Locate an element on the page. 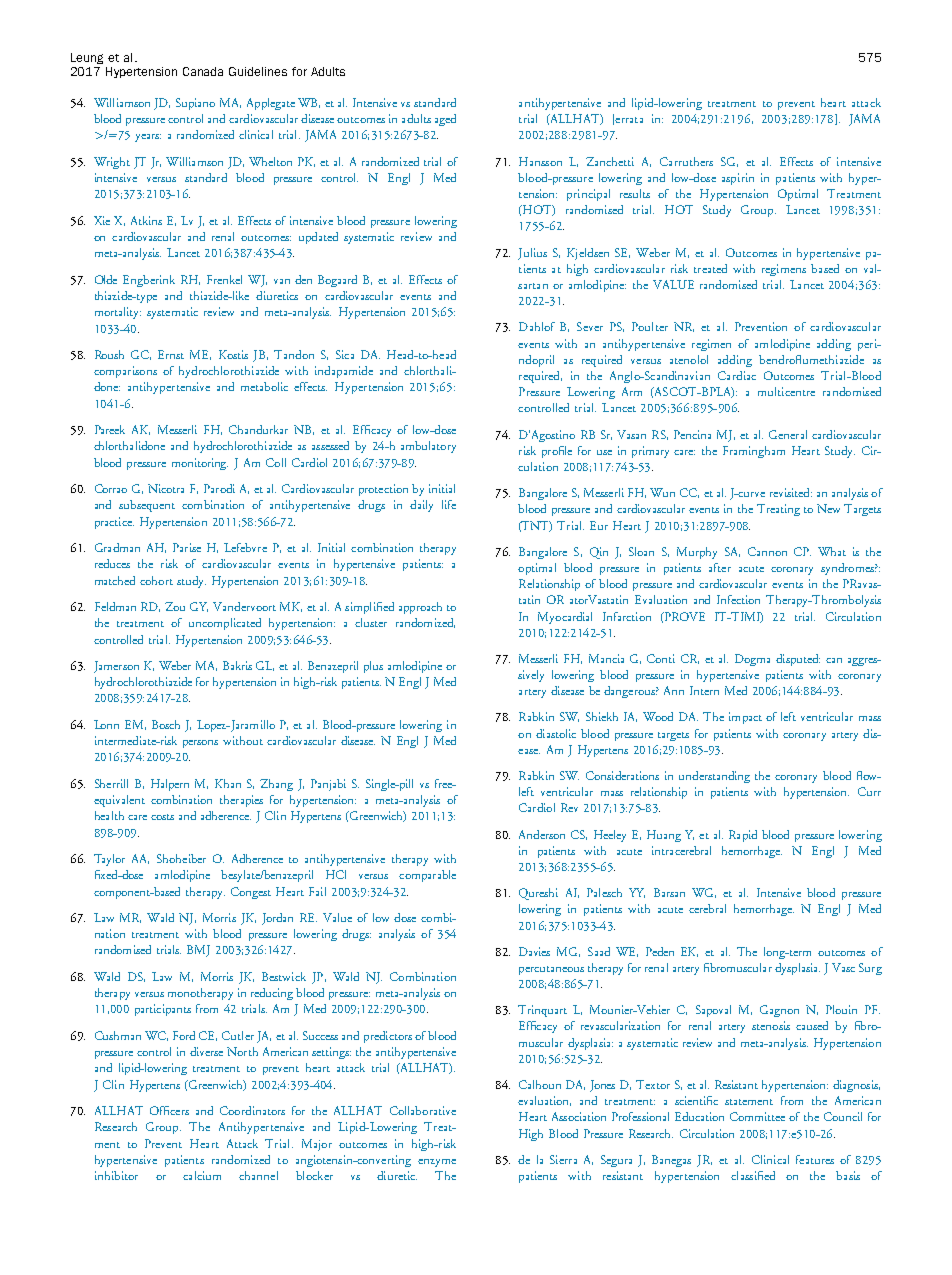 This page has height=1275, width=952. aged is located at coordinates (445, 120).
